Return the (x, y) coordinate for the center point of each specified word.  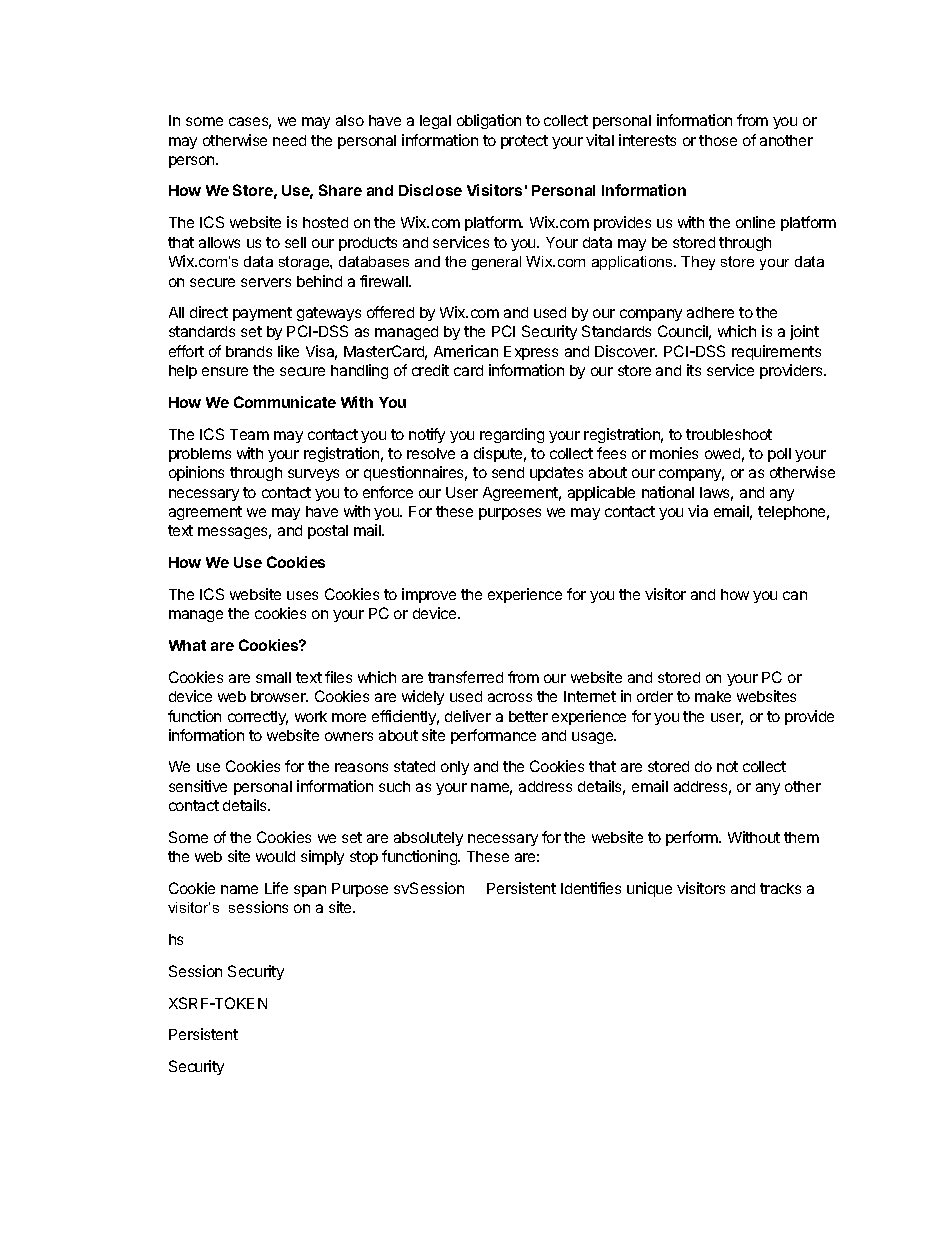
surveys (313, 475)
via (698, 511)
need (289, 140)
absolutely (428, 839)
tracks (780, 888)
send (508, 472)
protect (524, 142)
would (275, 856)
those (718, 140)
